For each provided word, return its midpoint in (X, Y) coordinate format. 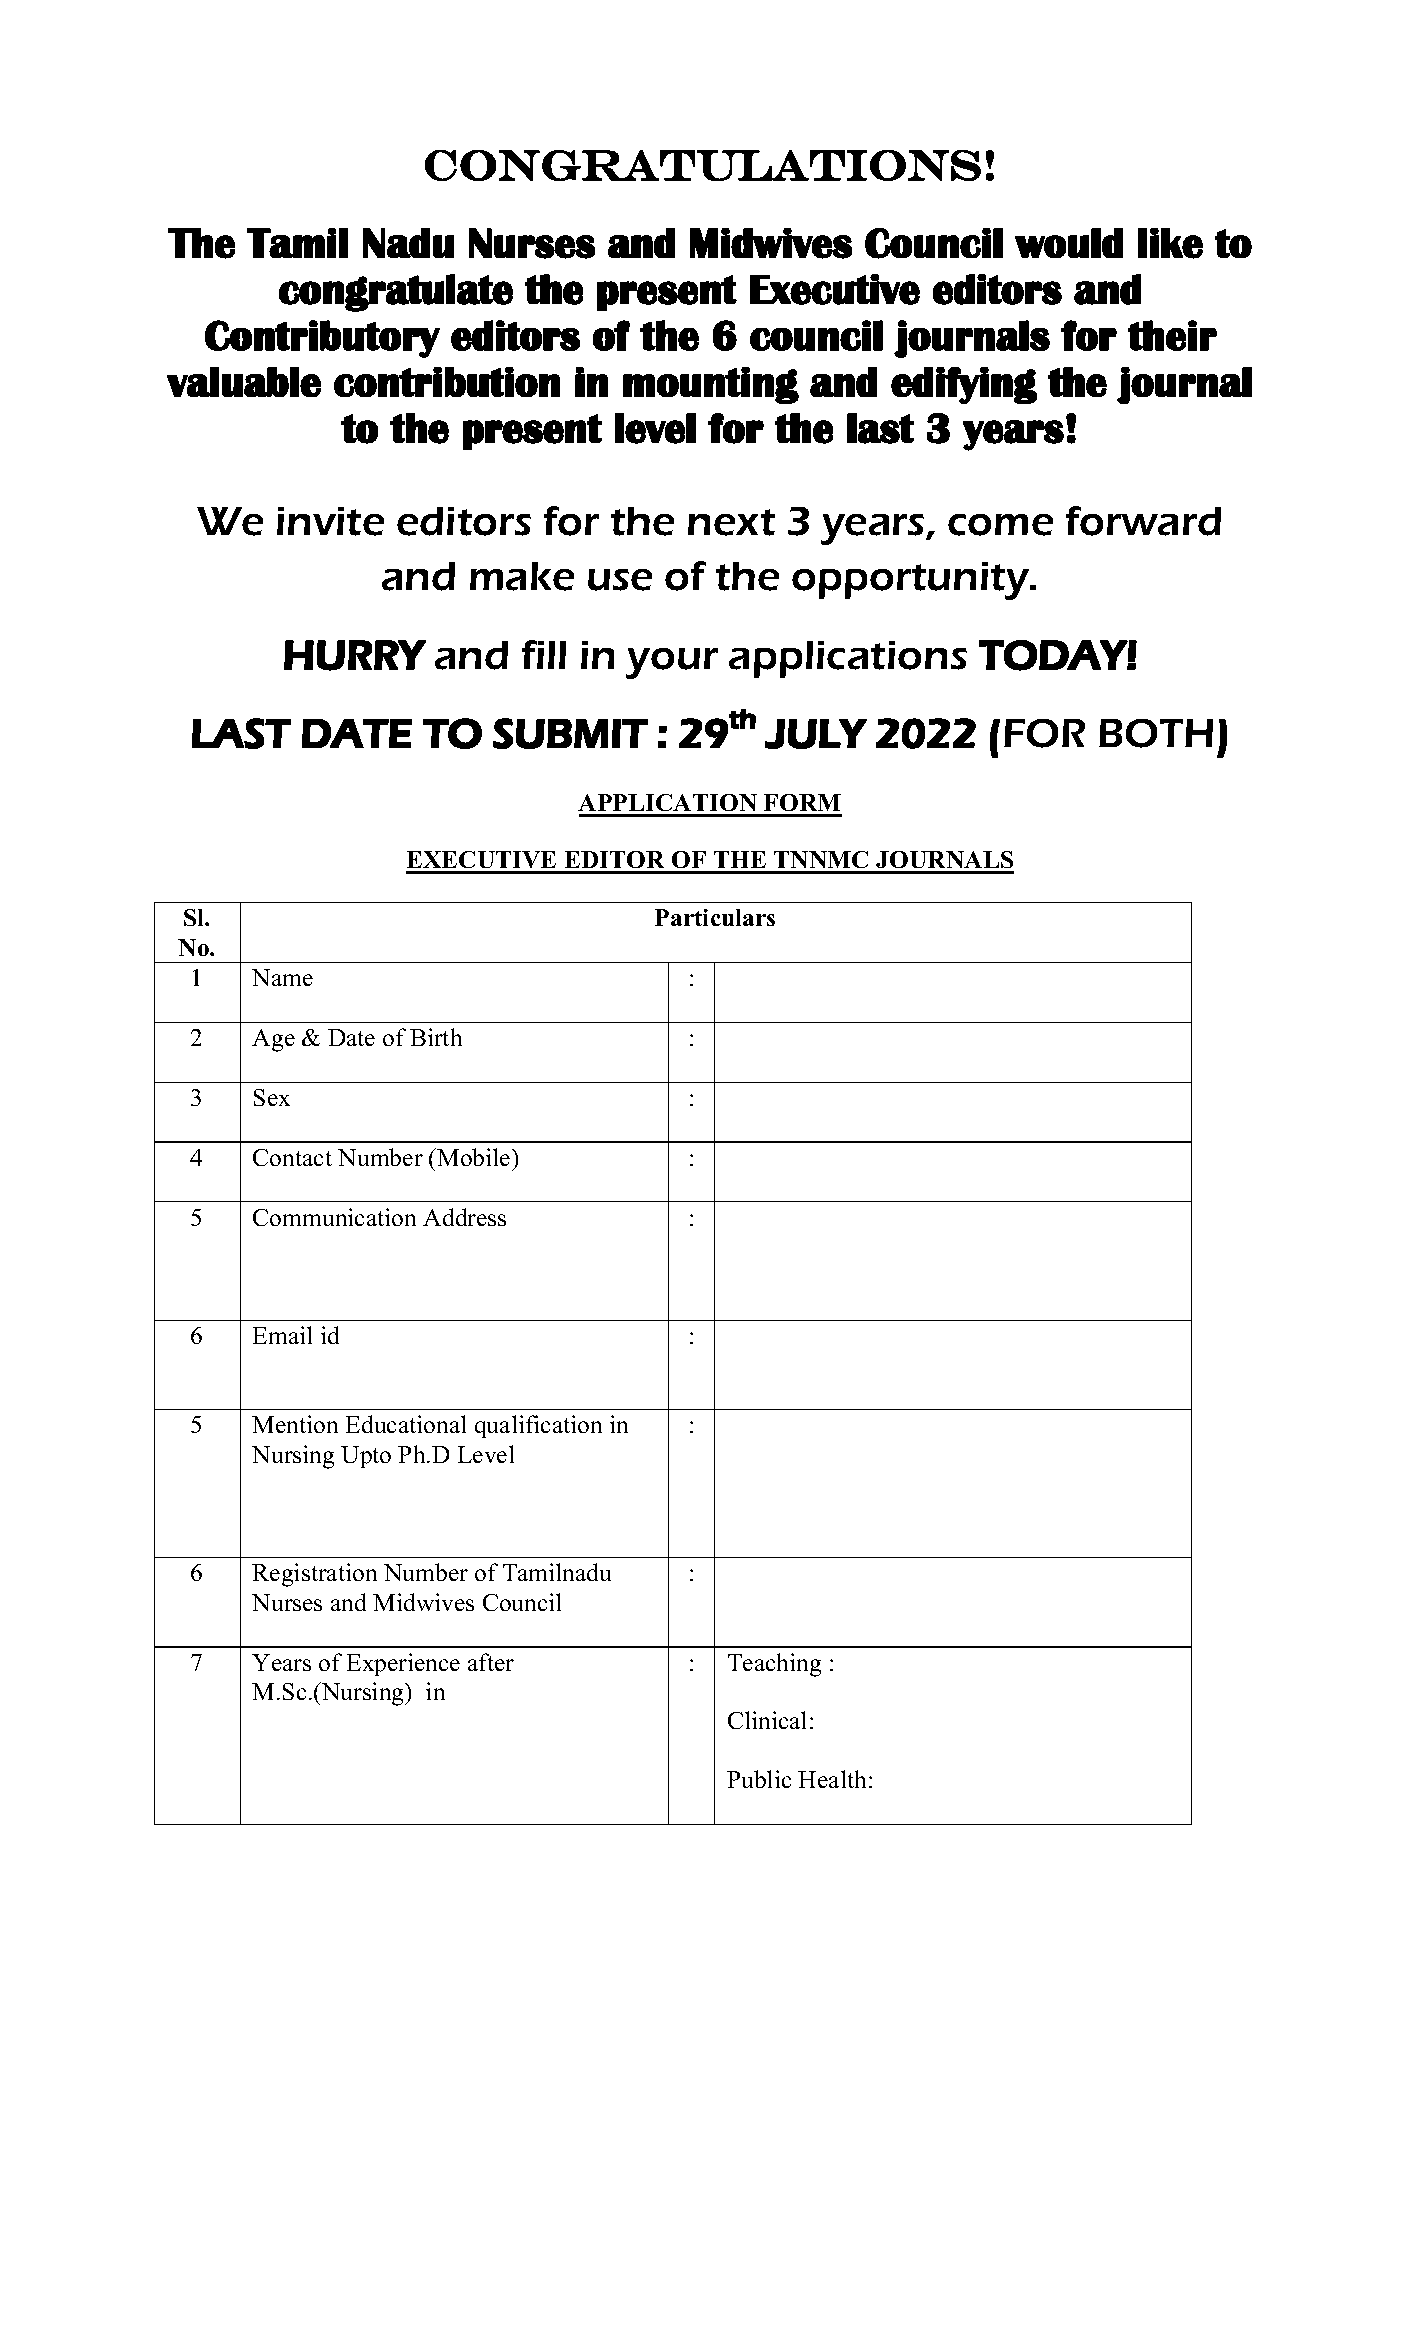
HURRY (355, 655)
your (672, 663)
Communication (334, 1217)
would (1069, 243)
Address (464, 1217)
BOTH (1156, 733)
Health (832, 1779)
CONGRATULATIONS (703, 165)
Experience (403, 1664)
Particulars (715, 917)
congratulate (396, 293)
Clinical (767, 1720)
